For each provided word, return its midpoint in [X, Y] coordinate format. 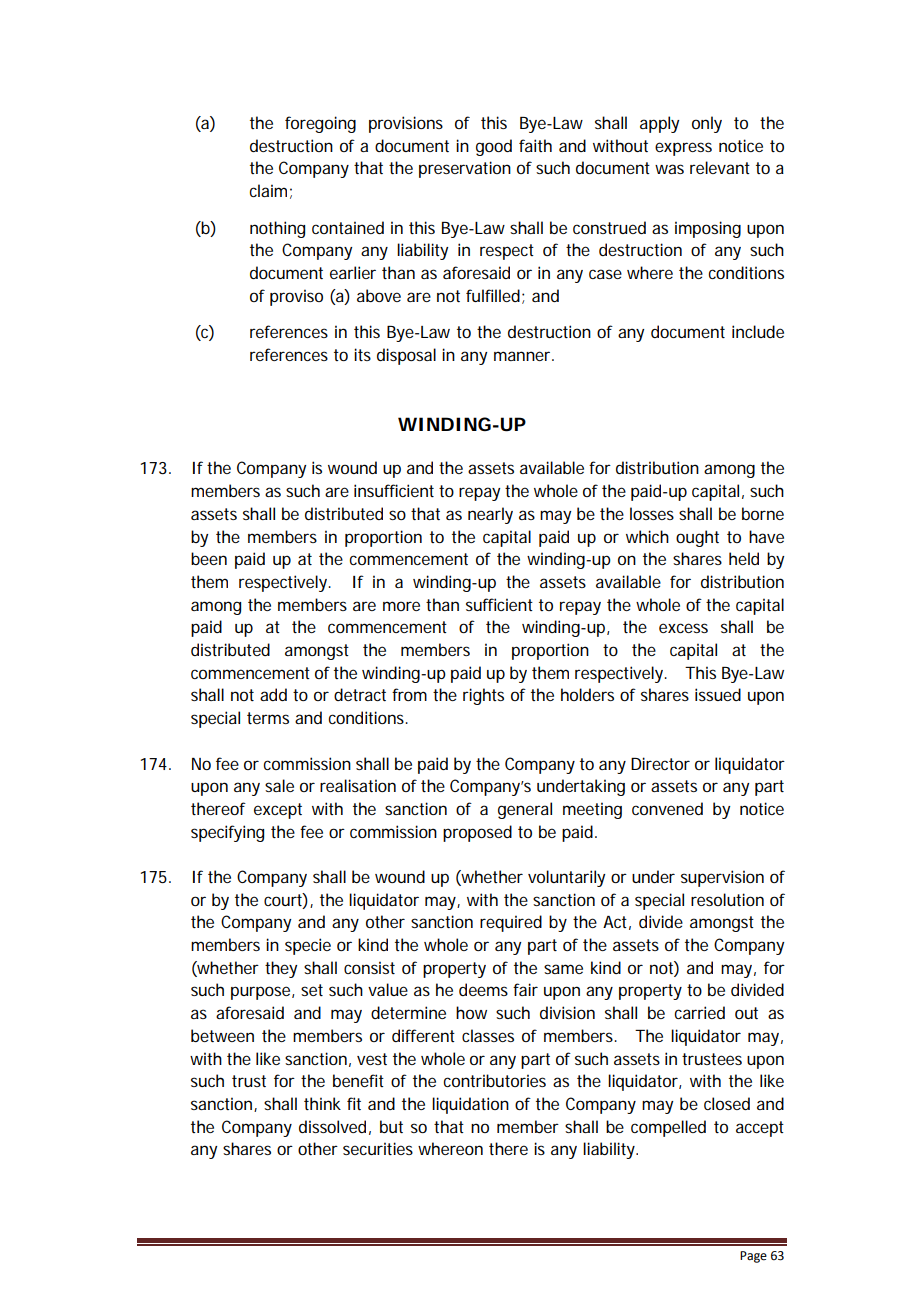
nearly [490, 515]
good [494, 147]
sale [279, 785]
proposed [477, 833]
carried [699, 1012]
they [281, 969]
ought [697, 538]
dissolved [332, 1126]
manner [524, 356]
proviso [296, 297]
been [209, 558]
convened [667, 808]
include [758, 331]
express [683, 149]
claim [268, 190]
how [471, 1012]
